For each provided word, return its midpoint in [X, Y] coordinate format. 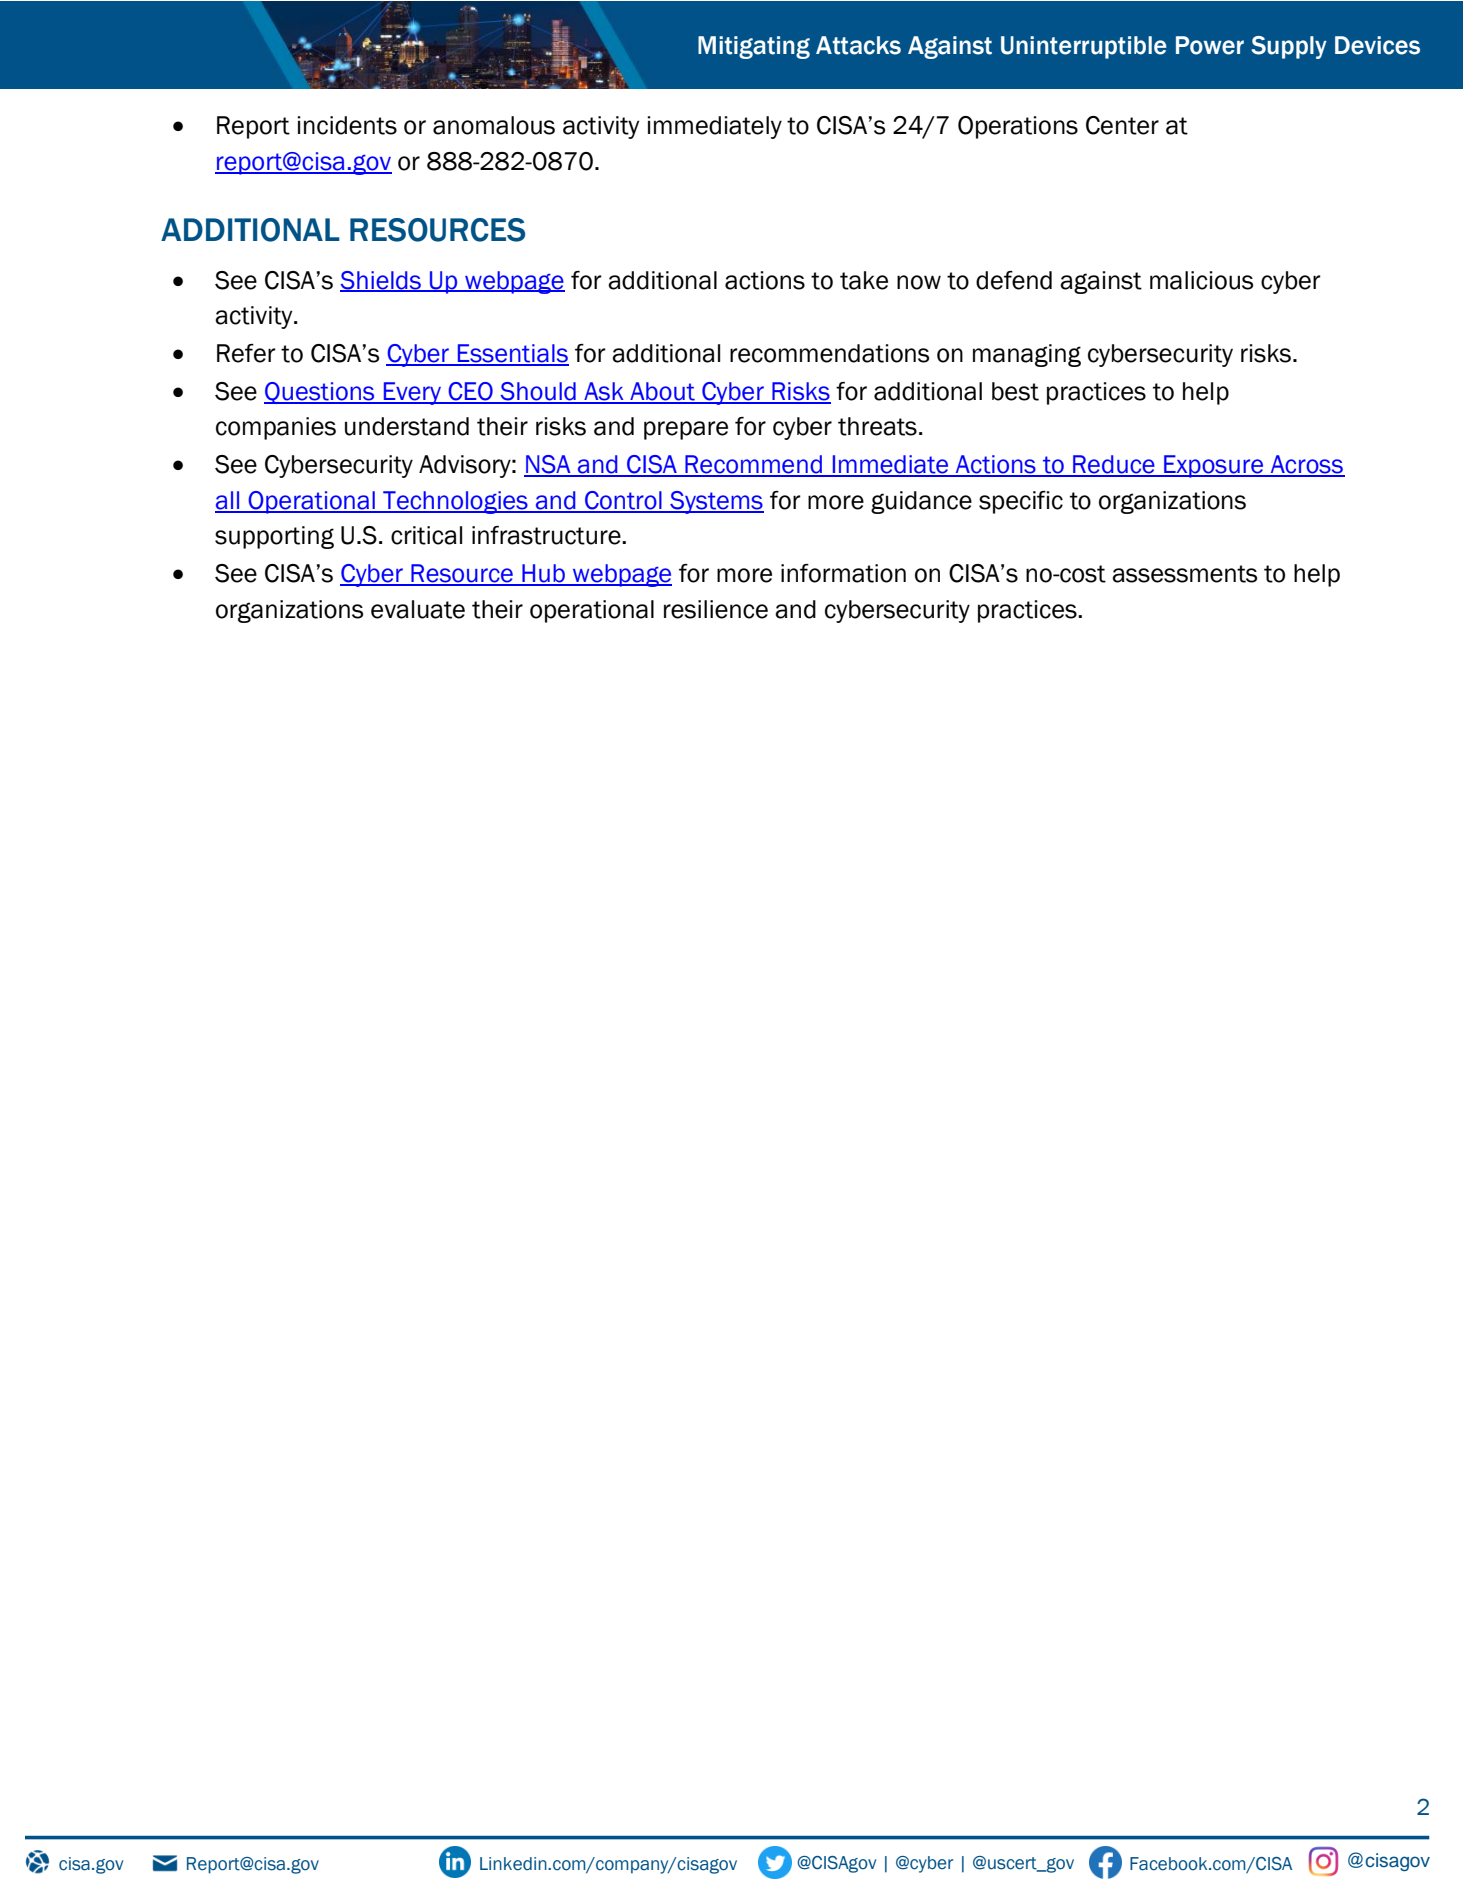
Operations [1018, 127]
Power [1210, 45]
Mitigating [754, 47]
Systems [716, 502]
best [1015, 391]
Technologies [455, 502]
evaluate [418, 609]
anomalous [494, 125]
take [864, 280]
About [662, 392]
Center [1122, 125]
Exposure [1214, 466]
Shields [381, 281]
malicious [1202, 280]
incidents [347, 125]
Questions [320, 393]
